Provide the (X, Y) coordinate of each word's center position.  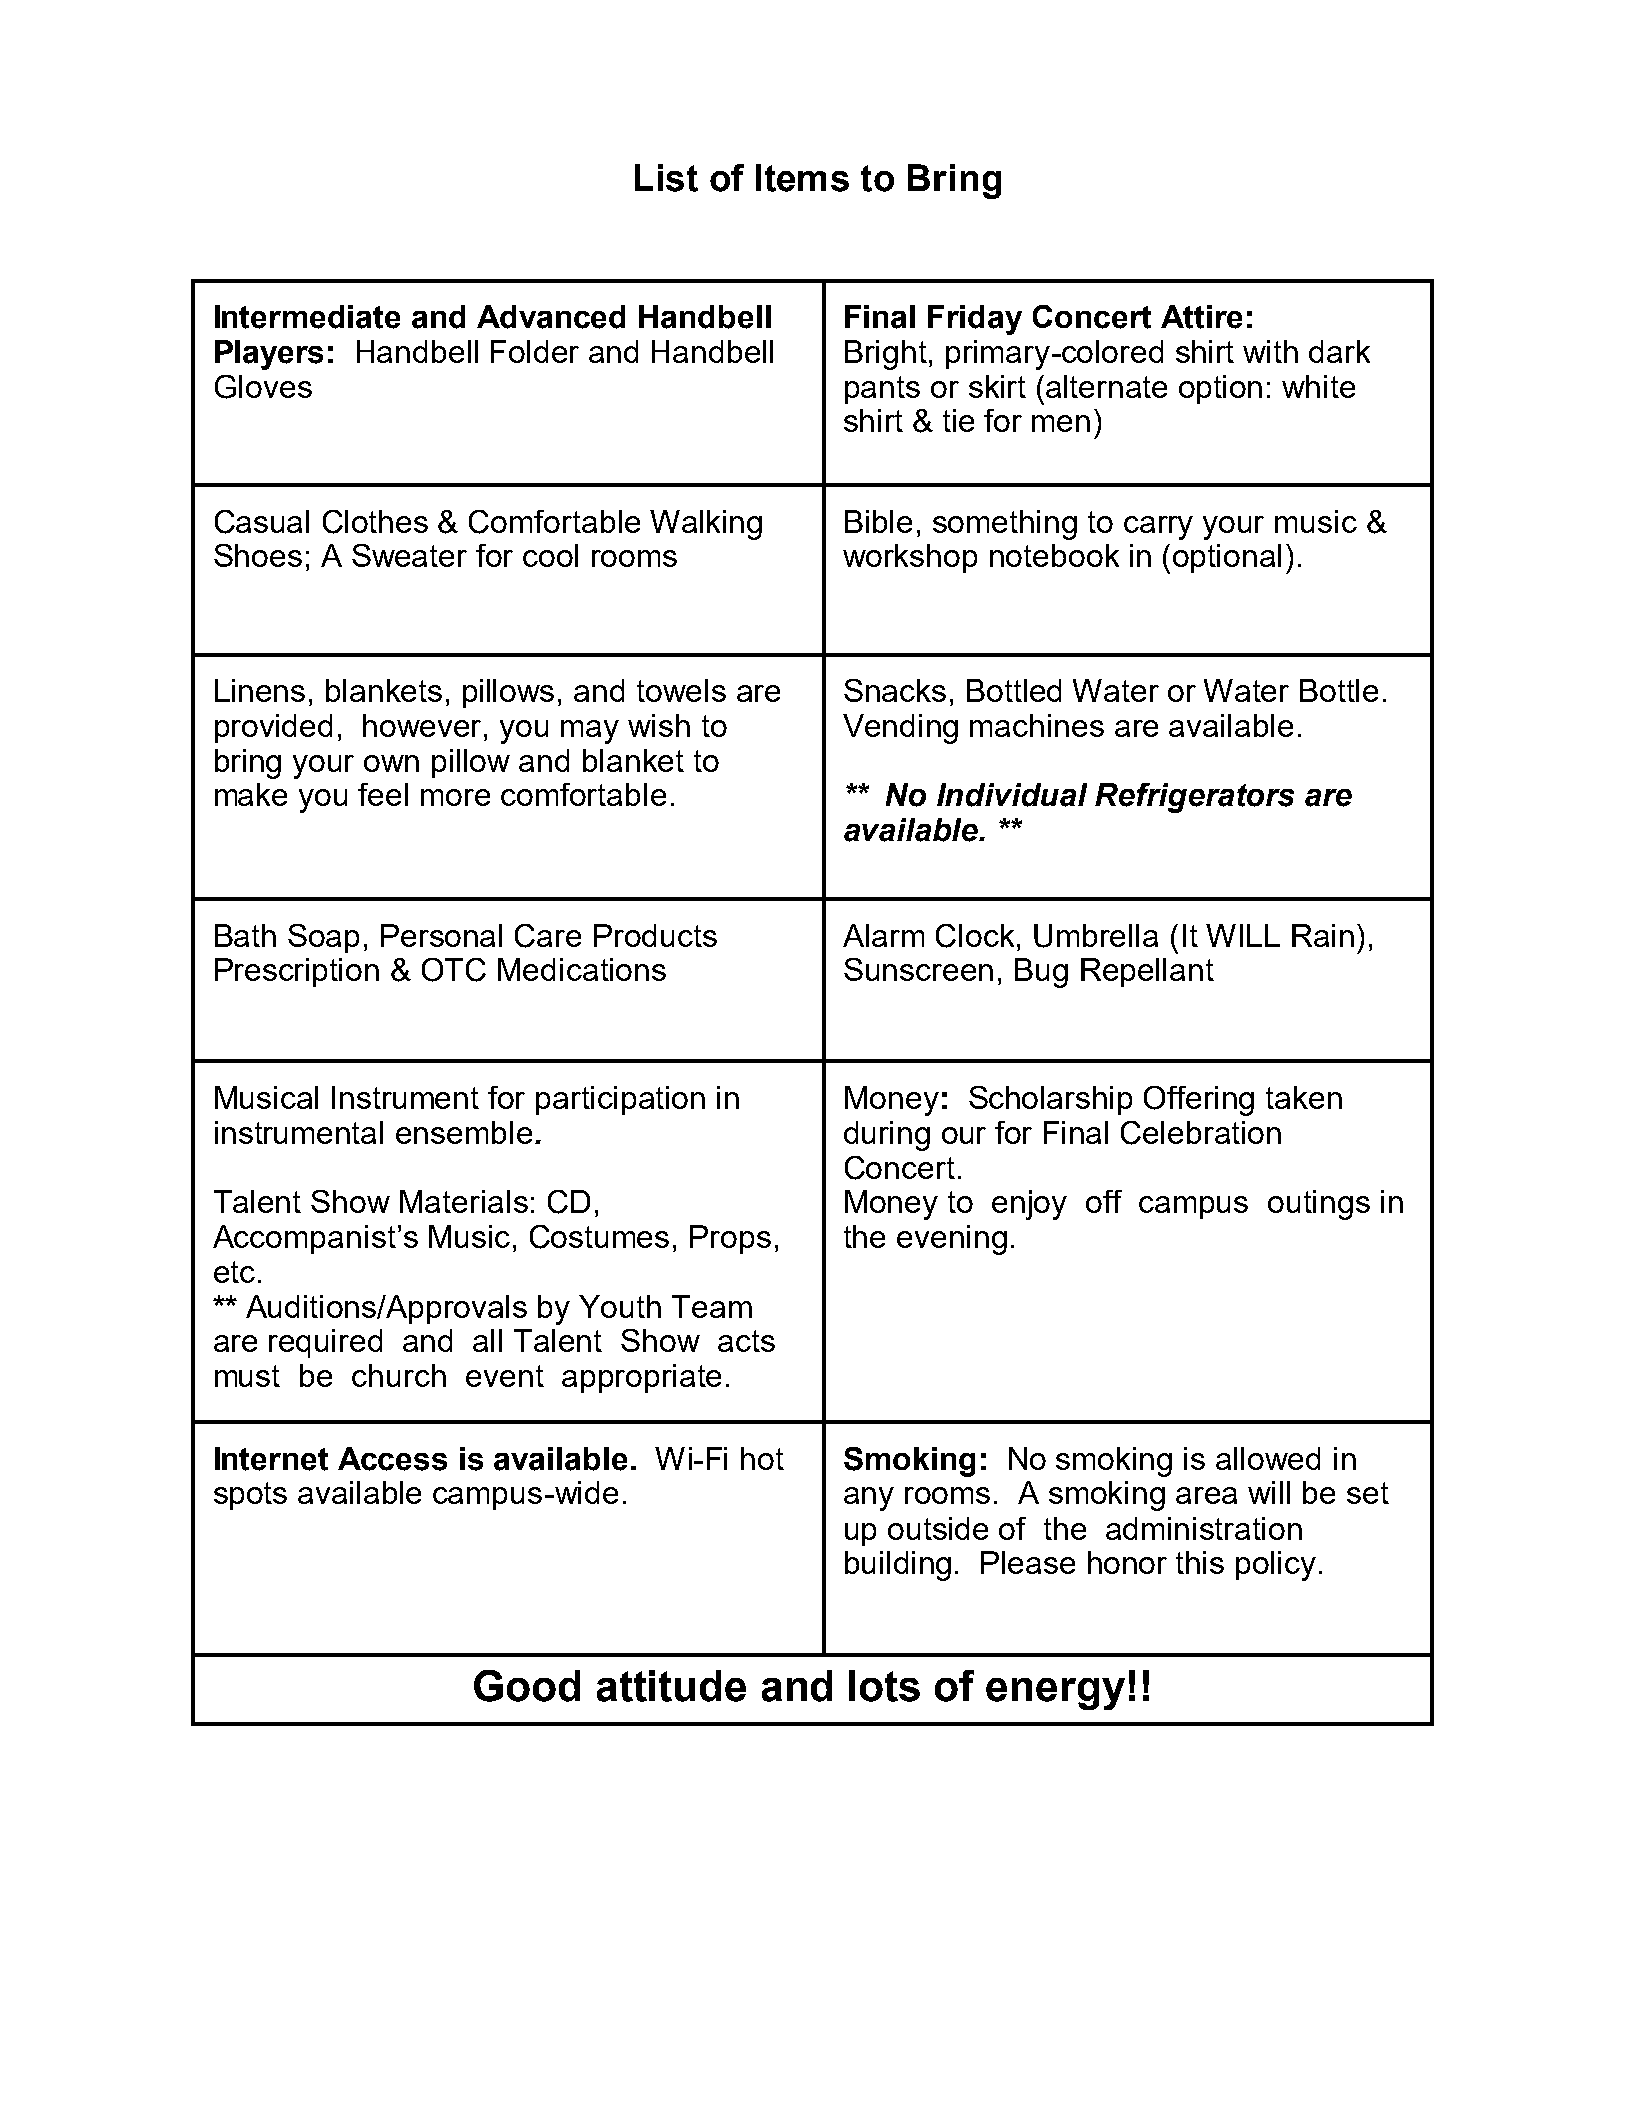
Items (802, 178)
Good (527, 1686)
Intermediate (307, 317)
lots (884, 1686)
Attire (1201, 317)
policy (1276, 1566)
